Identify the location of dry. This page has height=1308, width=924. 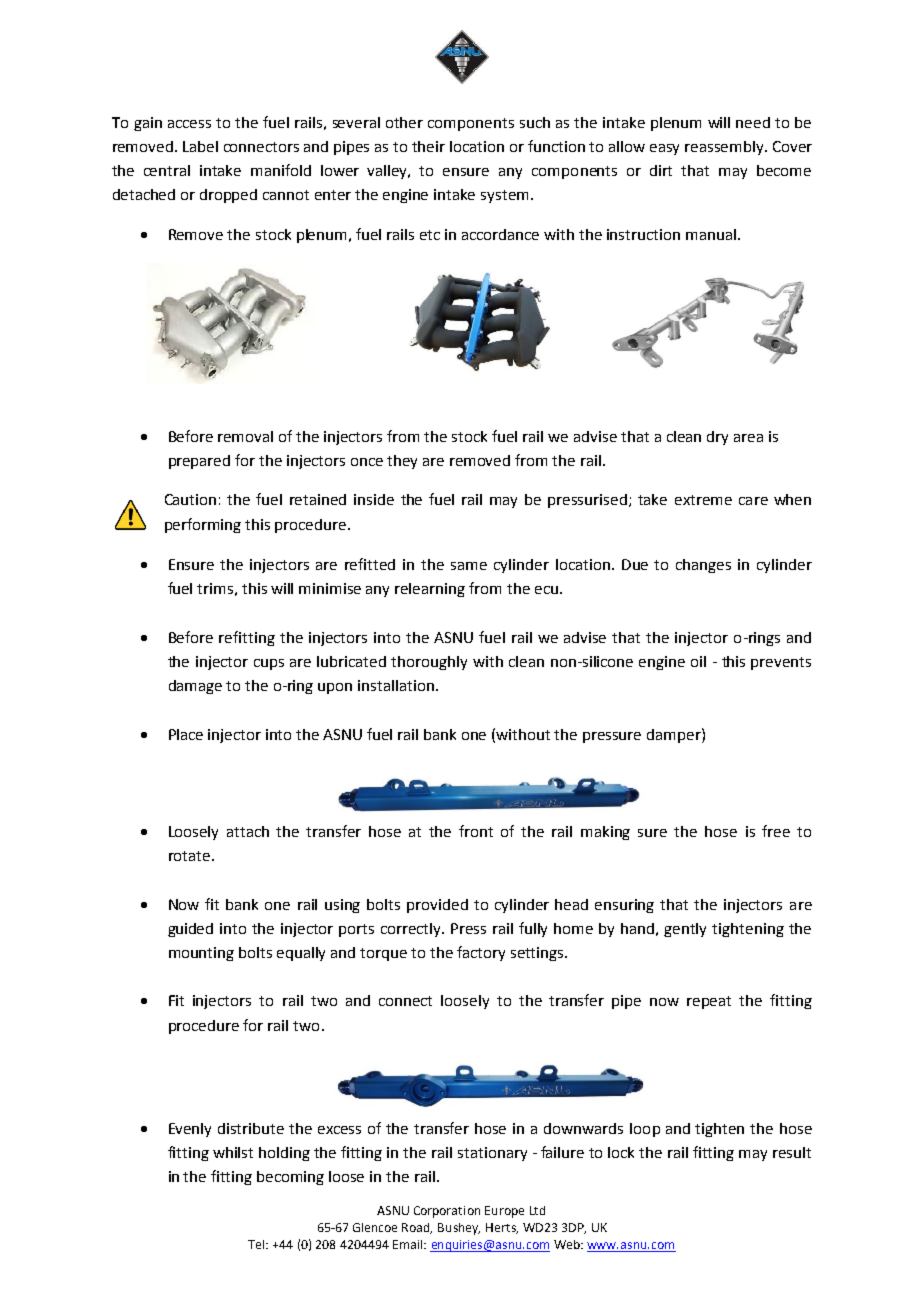
(717, 438).
